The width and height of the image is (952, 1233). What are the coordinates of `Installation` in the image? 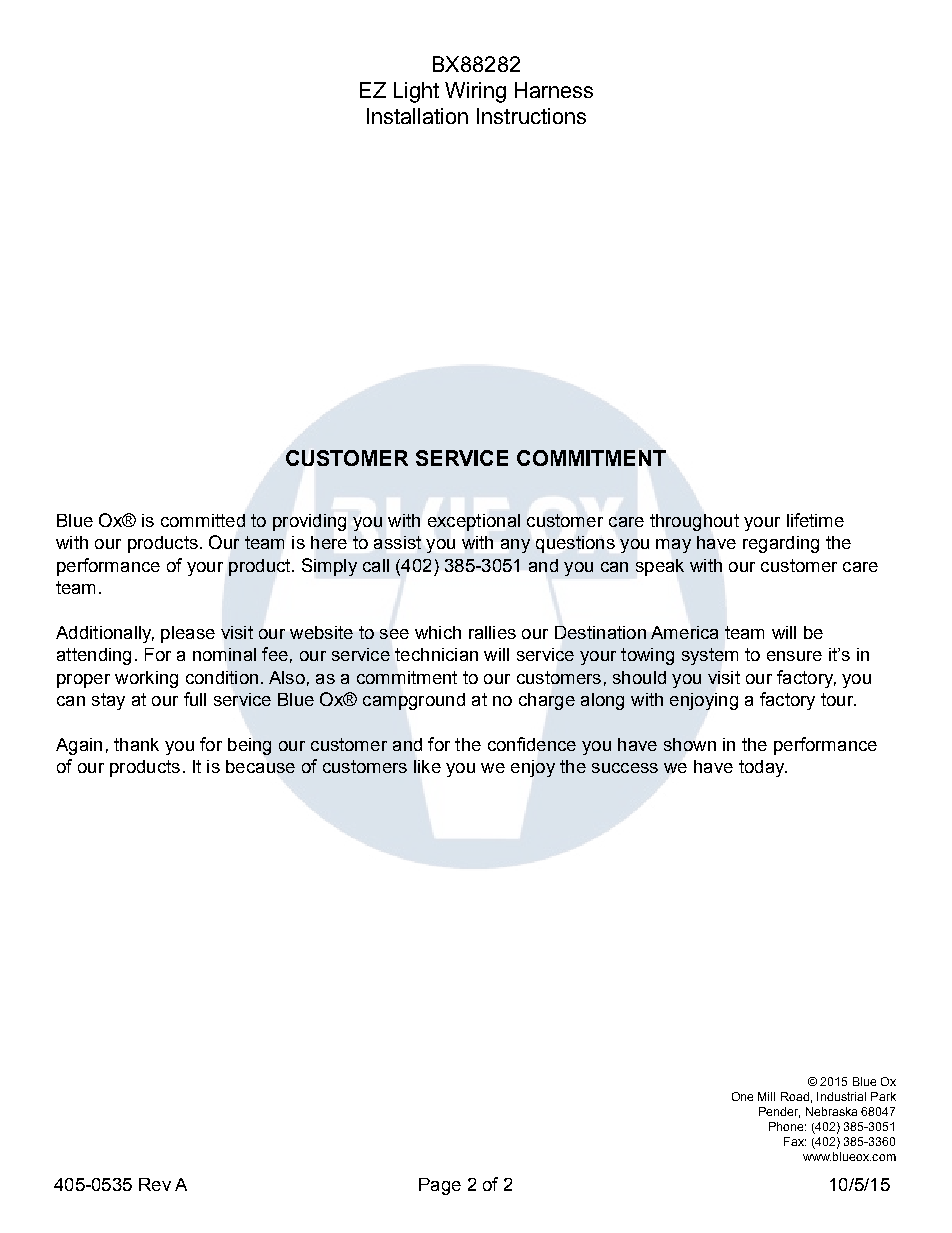 It's located at (417, 116).
